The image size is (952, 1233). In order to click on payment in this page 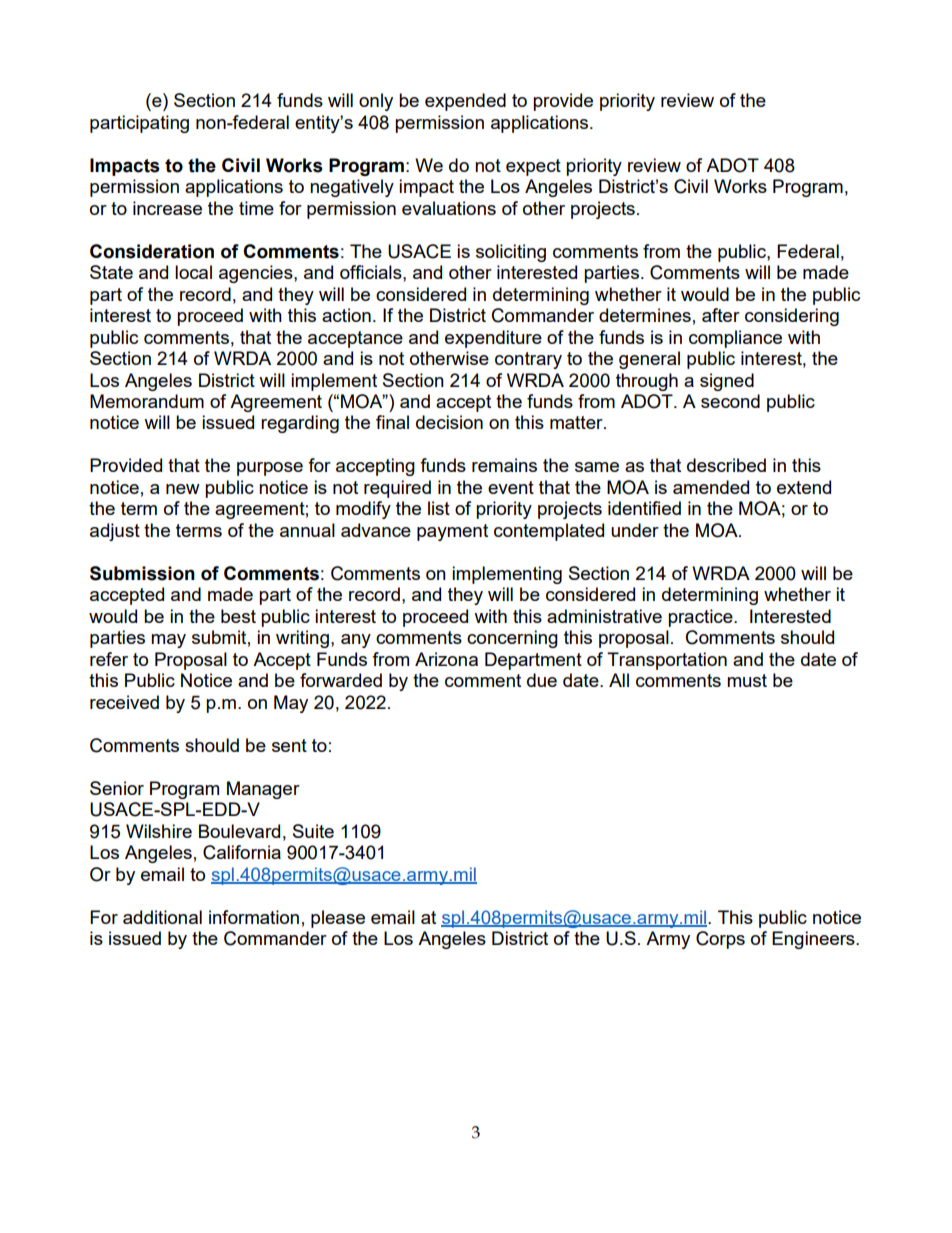, I will do `click(452, 532)`.
